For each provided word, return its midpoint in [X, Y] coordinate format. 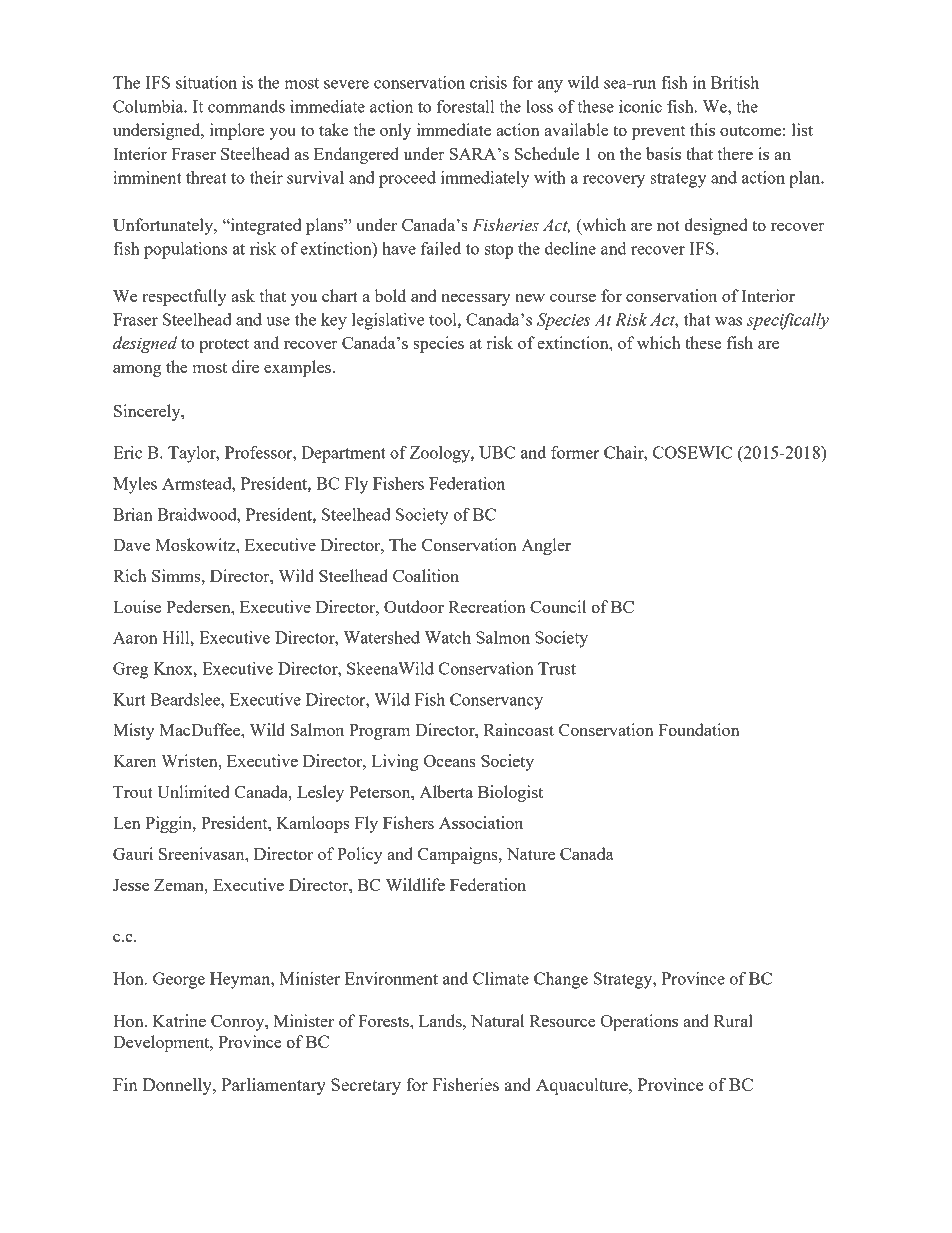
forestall [465, 106]
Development [162, 1043]
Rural [733, 1020]
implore [237, 131]
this [702, 129]
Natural [497, 1020]
